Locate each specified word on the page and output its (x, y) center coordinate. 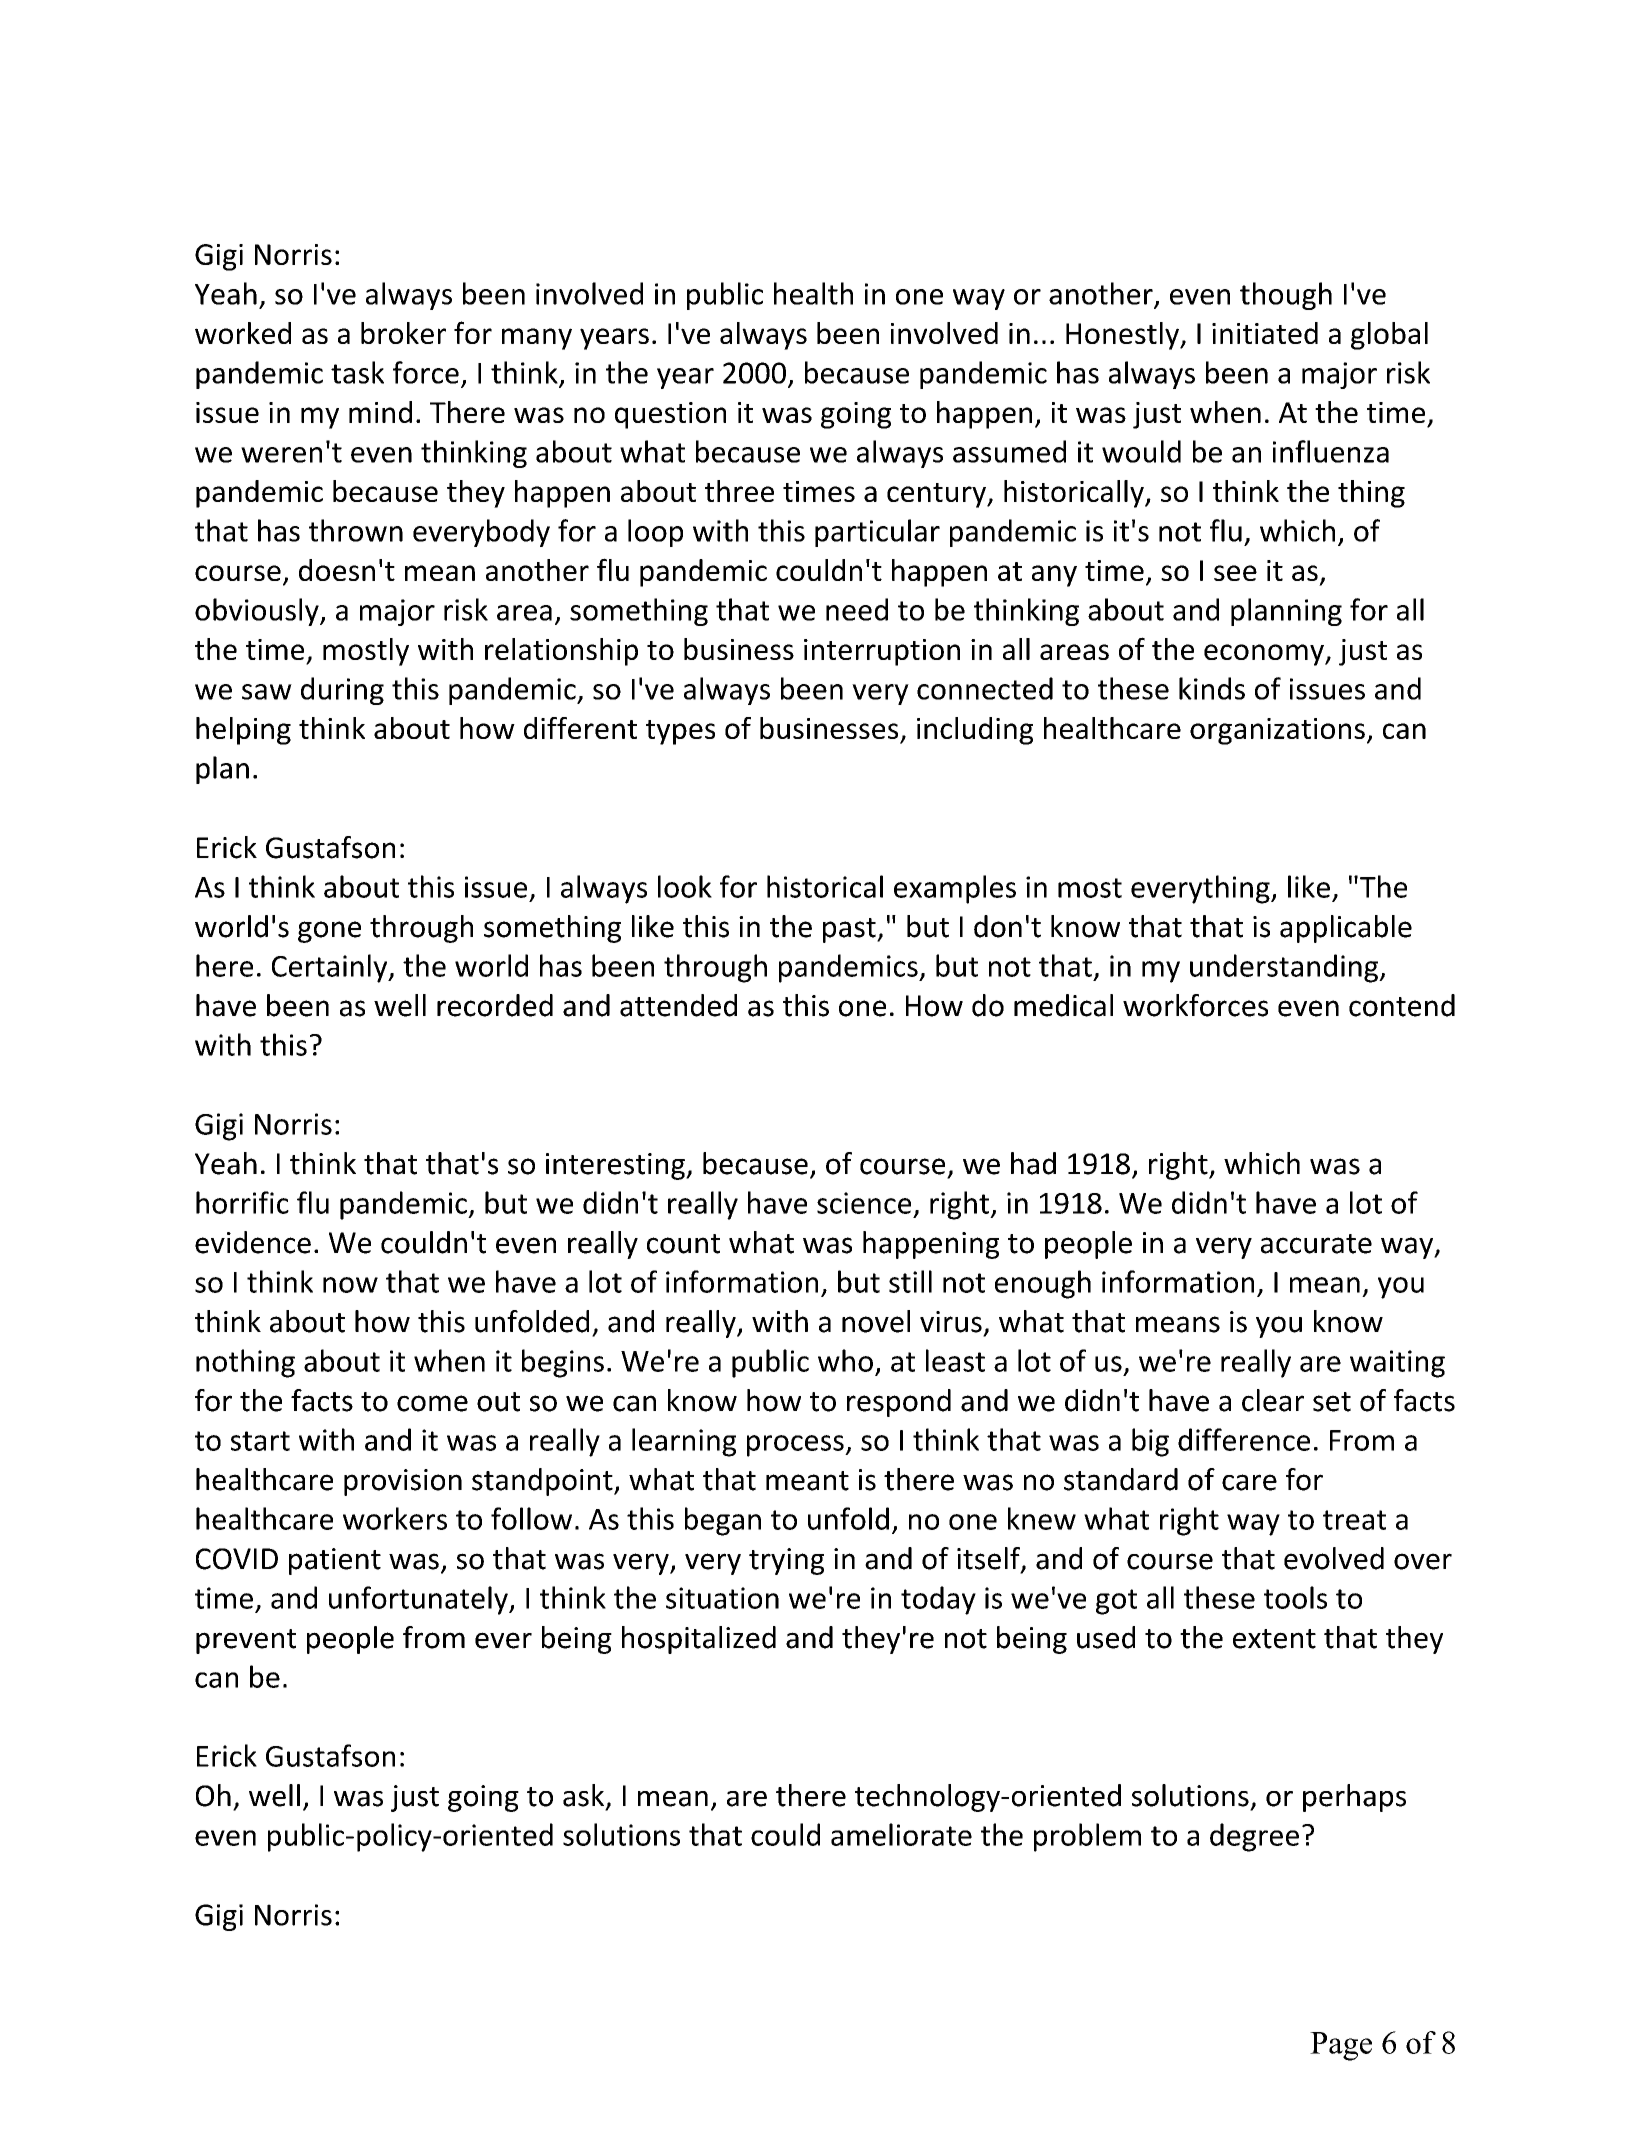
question (670, 415)
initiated (1265, 333)
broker (403, 333)
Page (1341, 2046)
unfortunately (419, 1600)
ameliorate (901, 1834)
